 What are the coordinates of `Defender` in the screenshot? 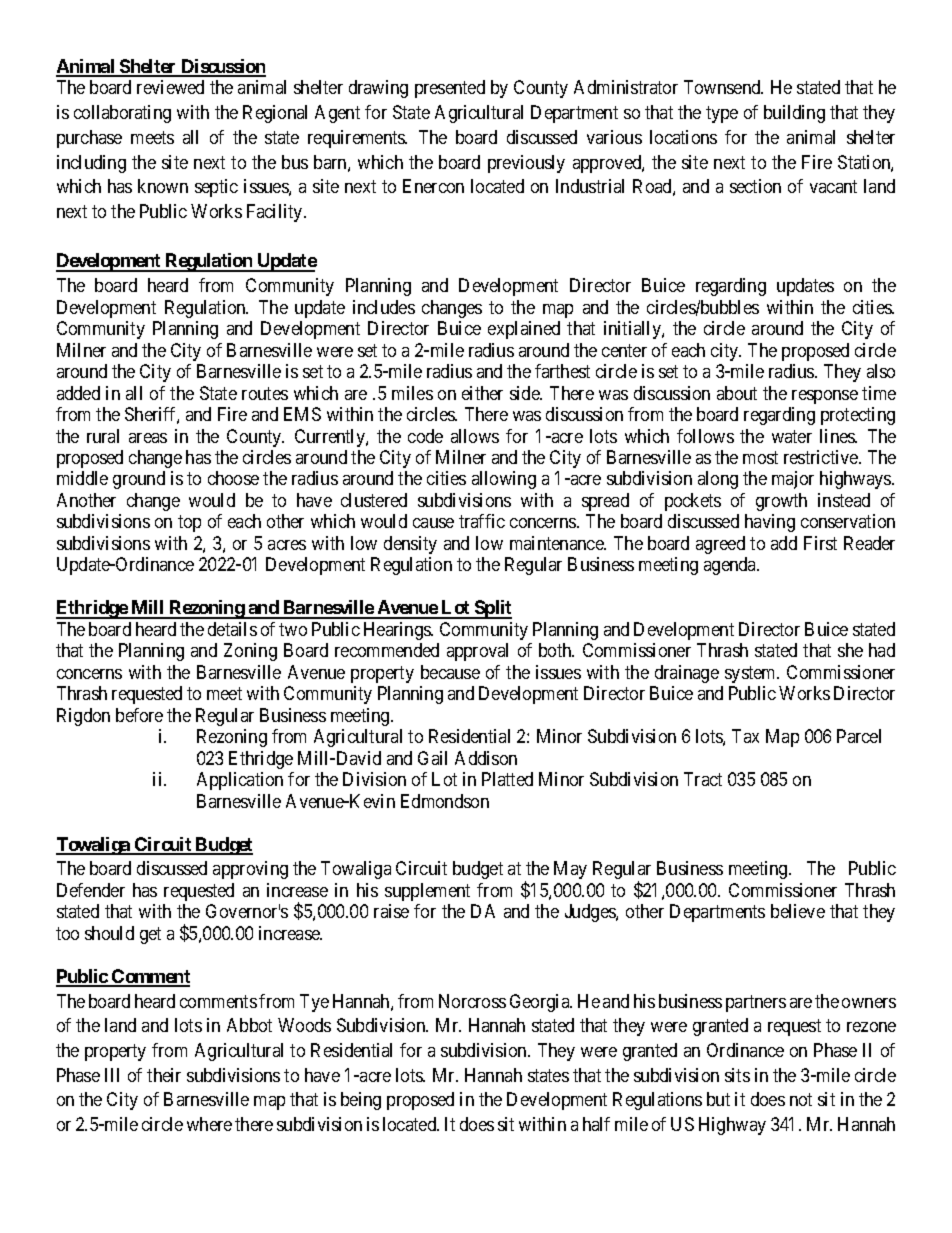 It's located at (91, 890).
